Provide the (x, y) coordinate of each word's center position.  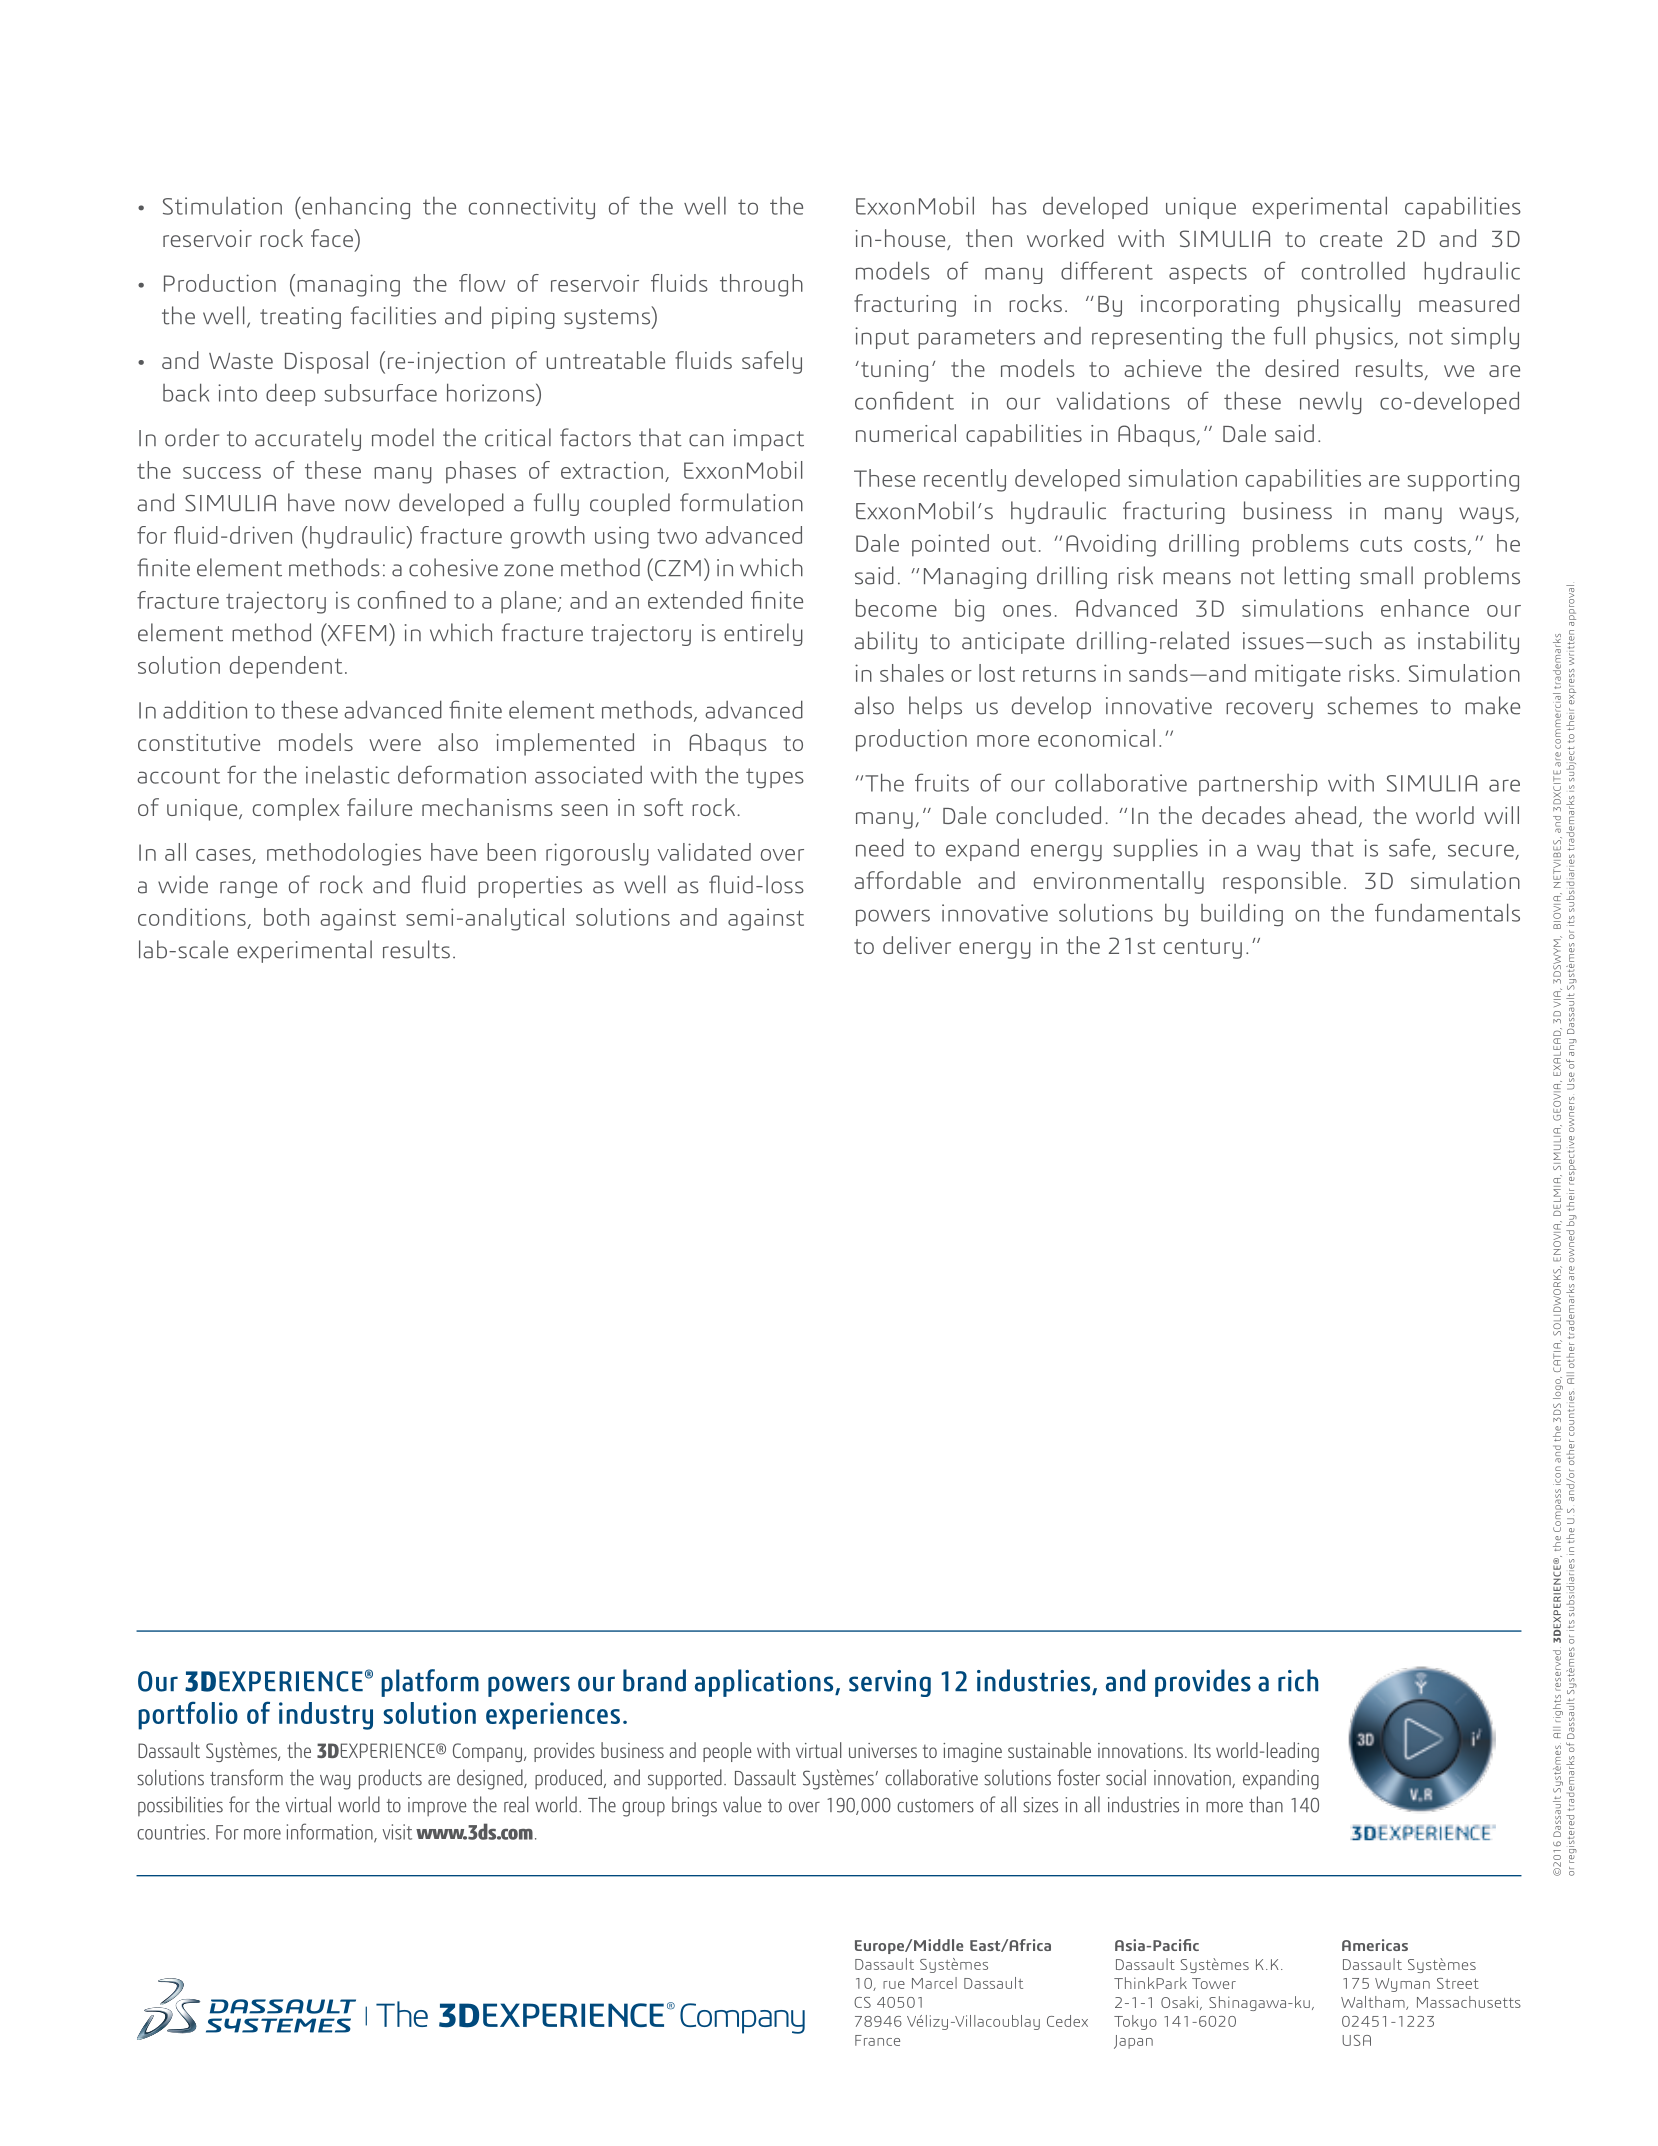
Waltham (1374, 2003)
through (761, 285)
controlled (1353, 271)
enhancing (355, 207)
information (331, 1832)
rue (894, 1985)
